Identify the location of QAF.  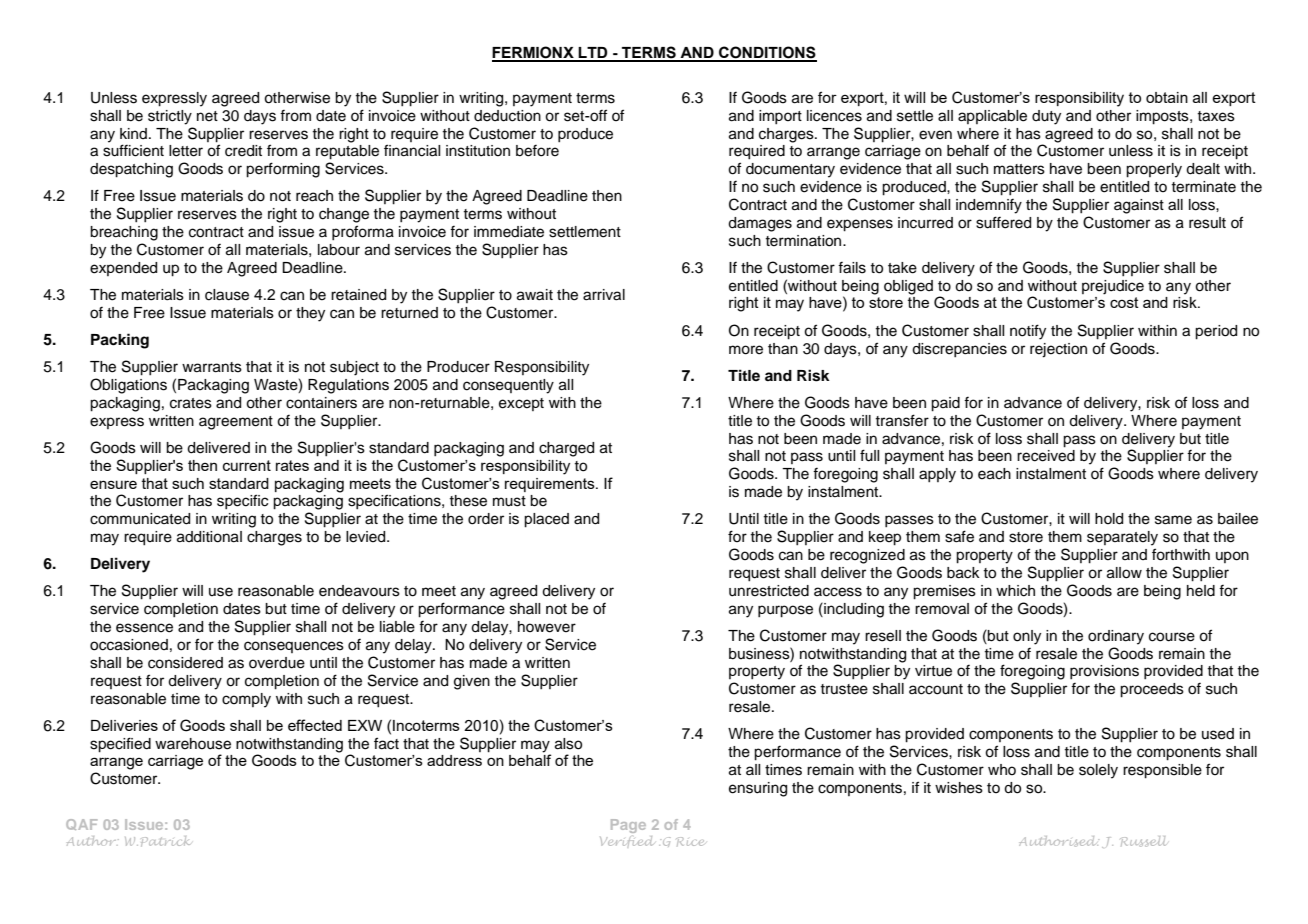
(81, 824).
